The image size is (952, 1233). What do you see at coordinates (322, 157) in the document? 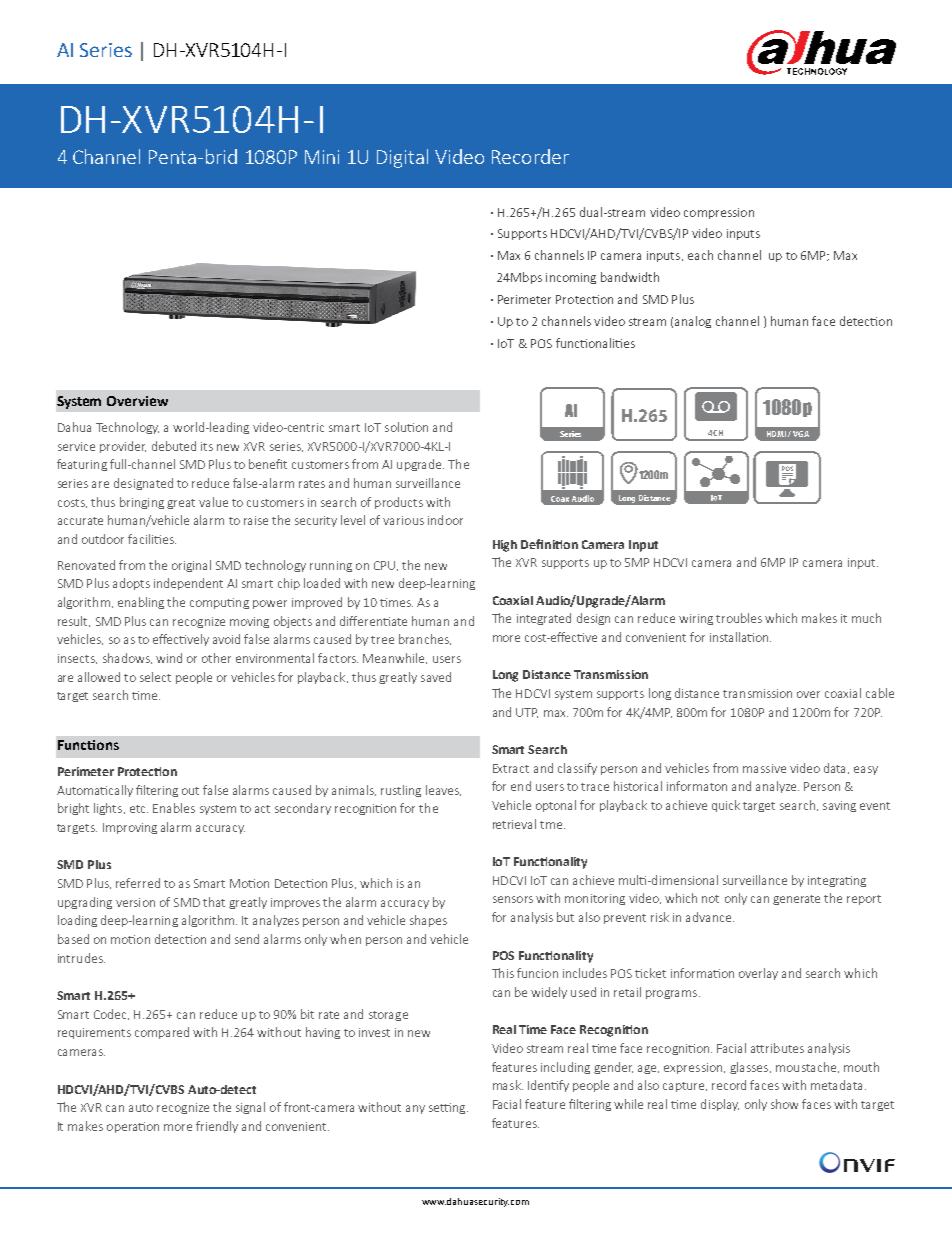
I see `Mini` at bounding box center [322, 157].
